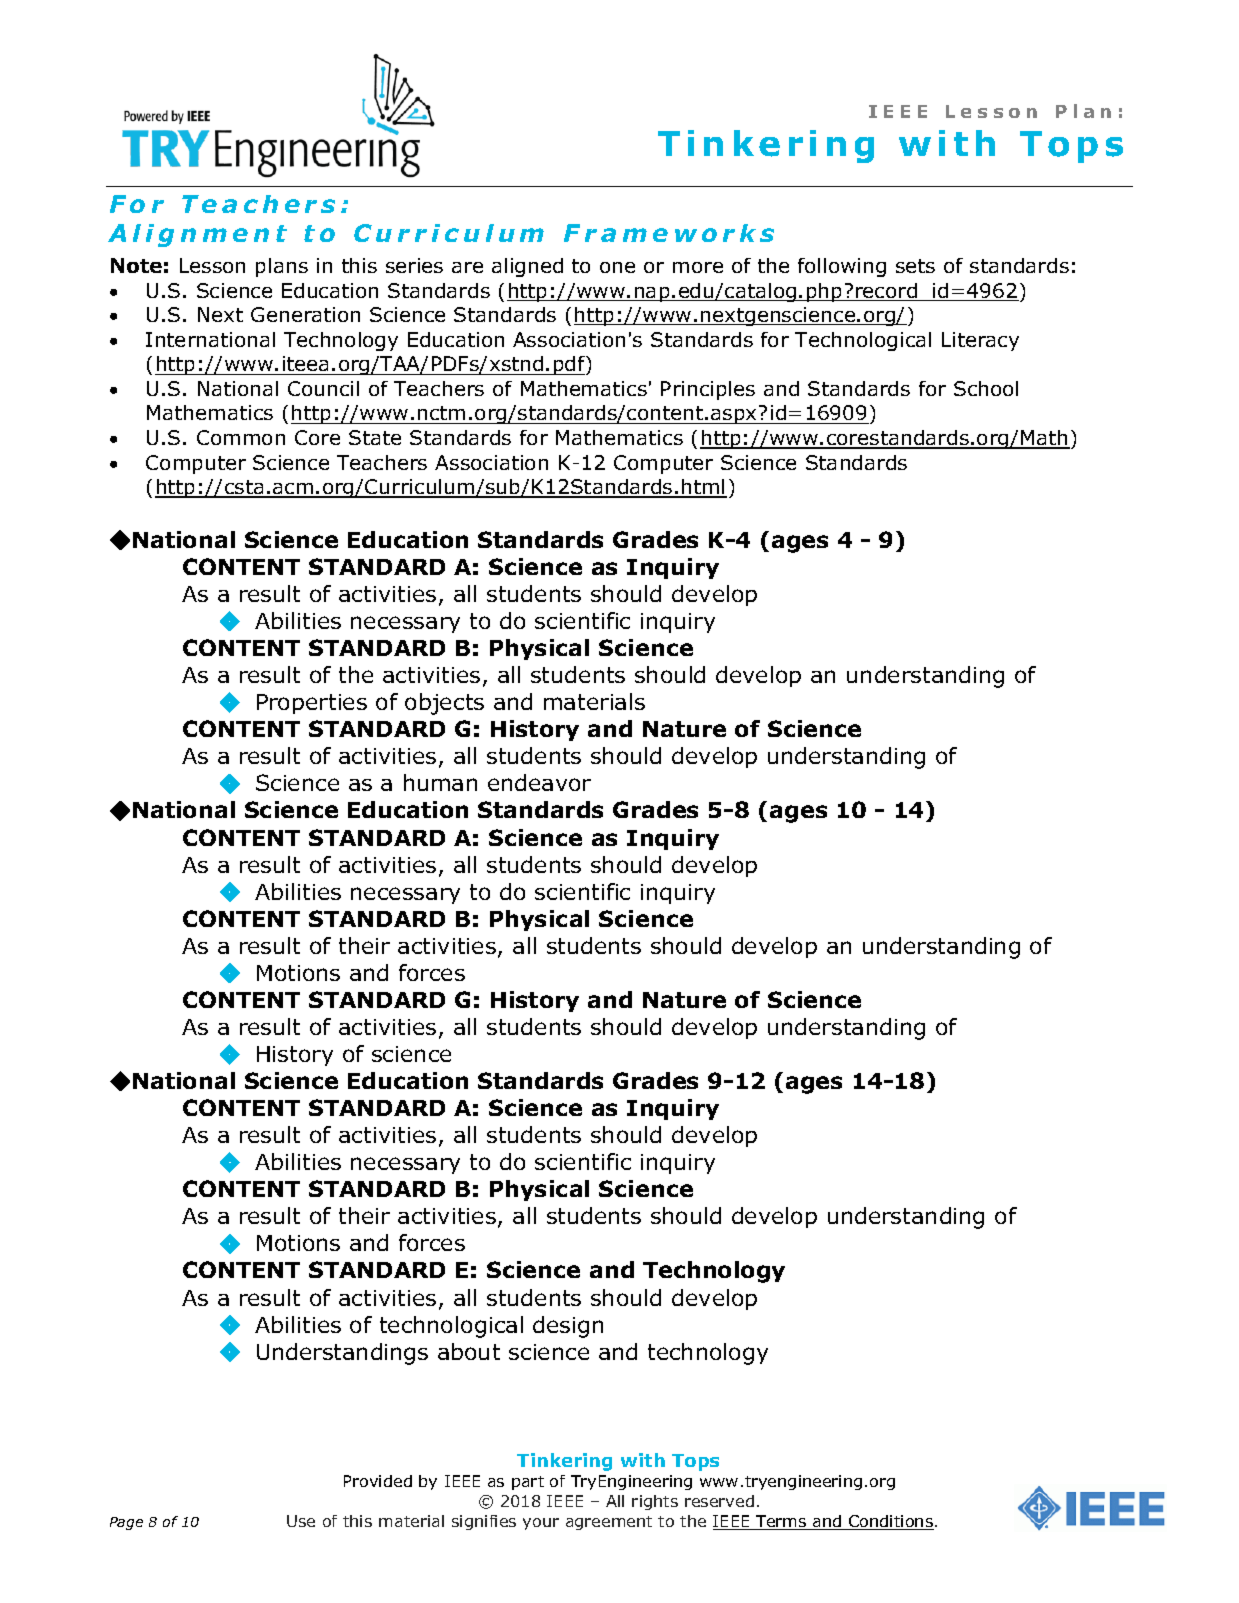 This screenshot has height=1603, width=1239. Describe the element at coordinates (469, 1351) in the screenshot. I see `about` at that location.
